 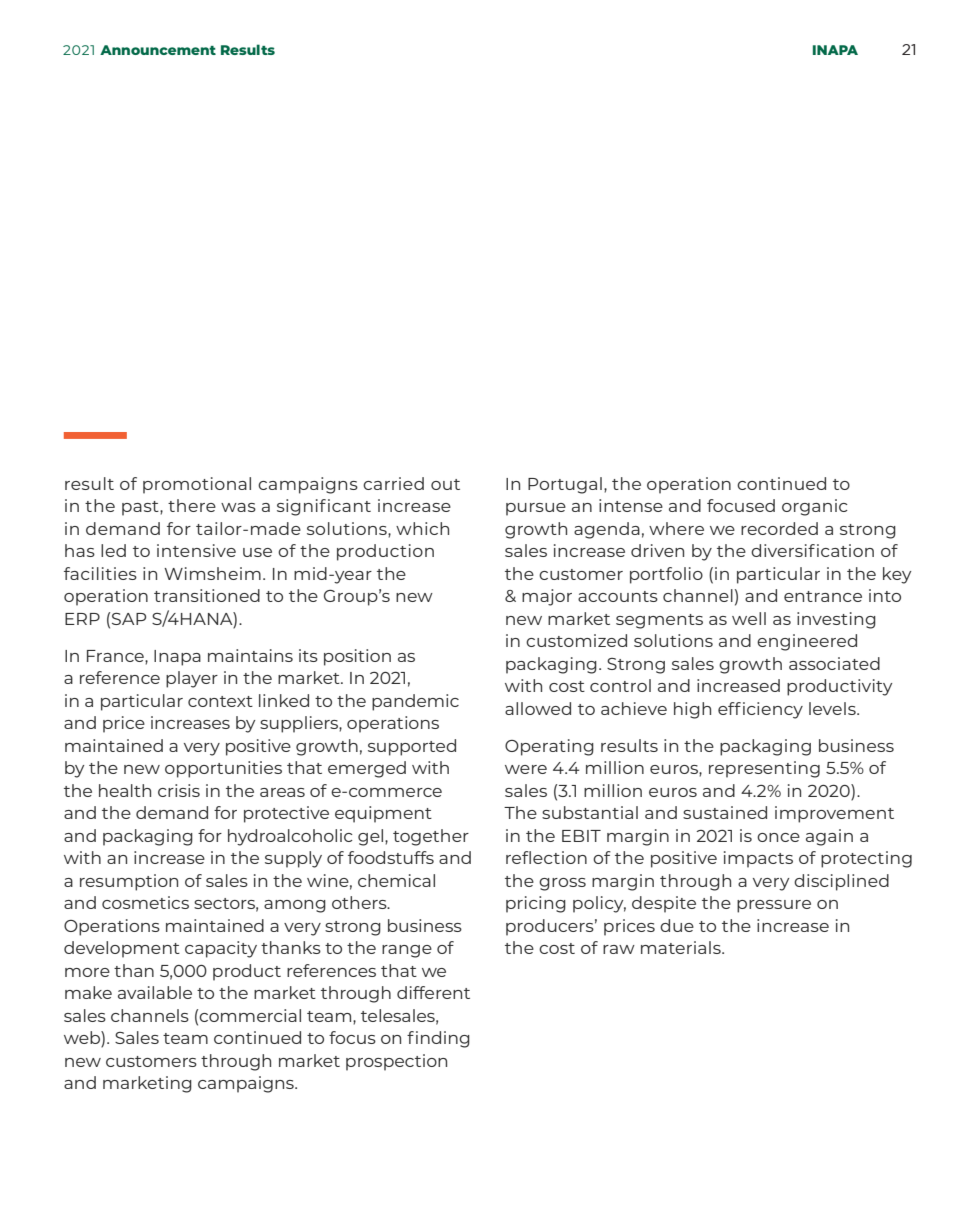 I want to click on levels, so click(x=833, y=708).
